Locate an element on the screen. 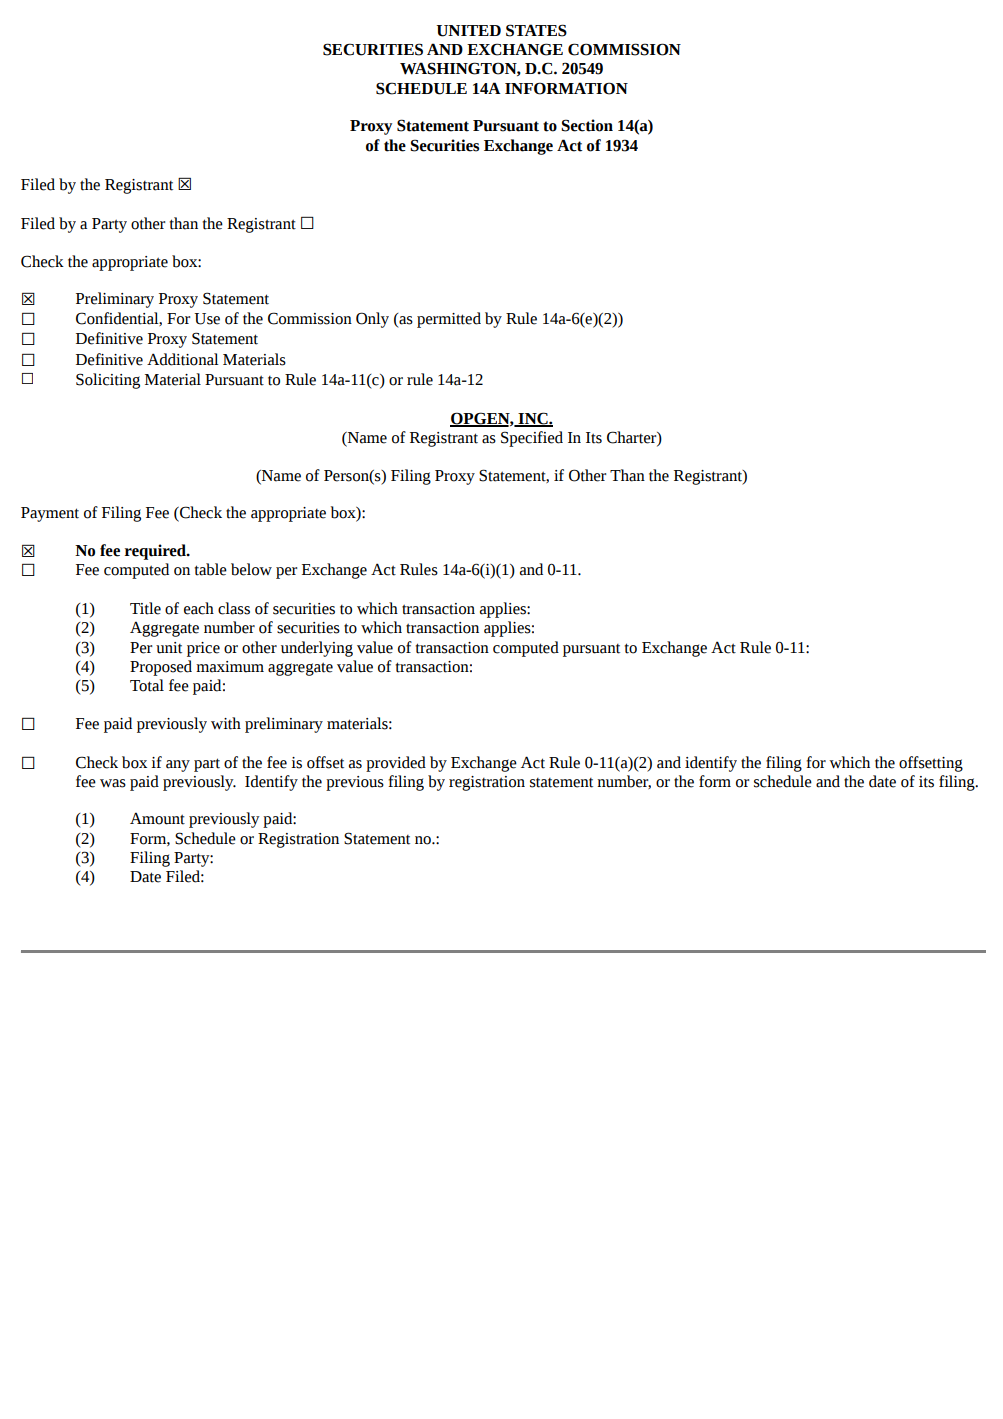 The image size is (1003, 1419). Amount is located at coordinates (157, 818).
